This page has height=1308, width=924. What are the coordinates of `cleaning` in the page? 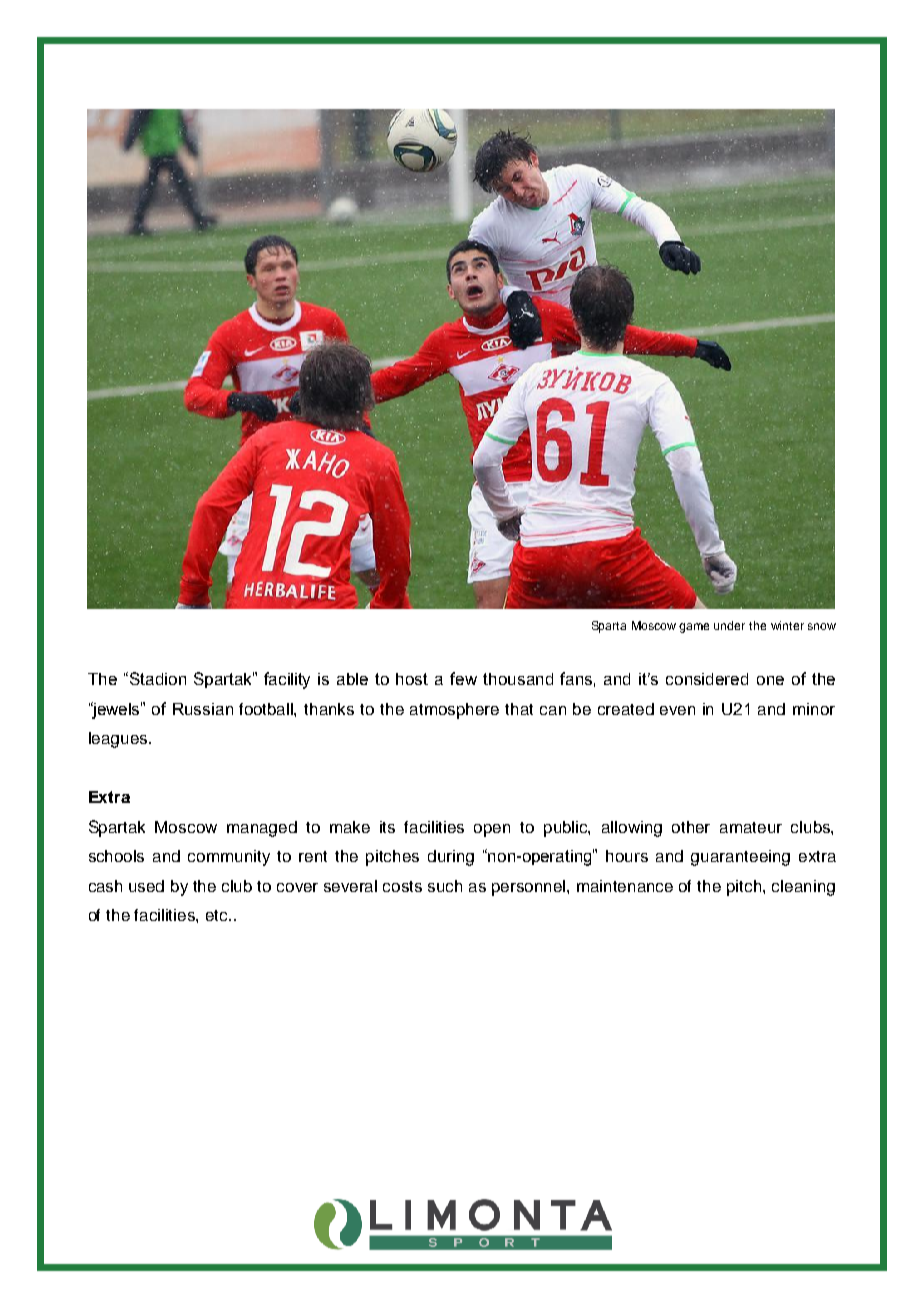 It's located at (803, 888).
